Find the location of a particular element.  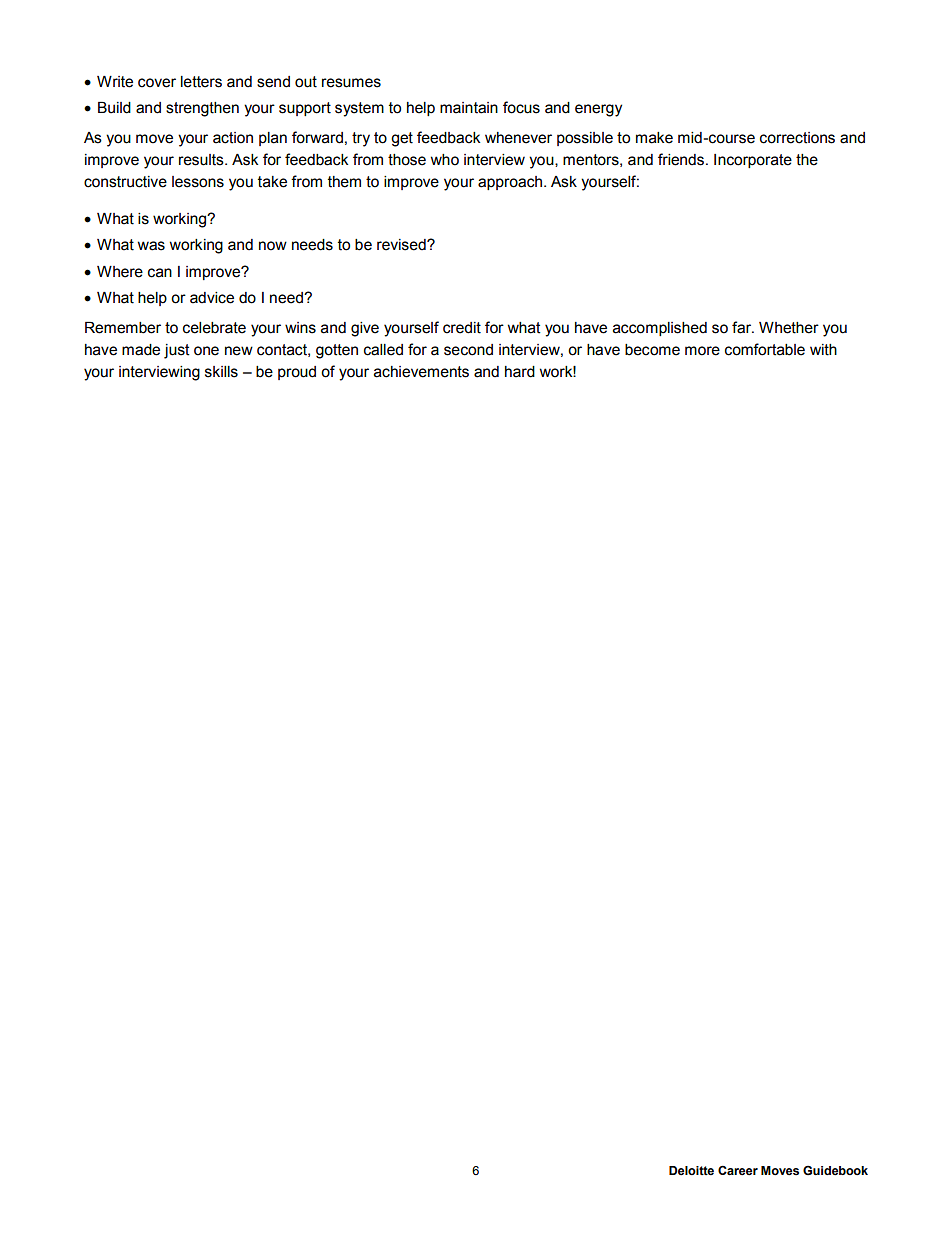

corrections is located at coordinates (797, 138).
